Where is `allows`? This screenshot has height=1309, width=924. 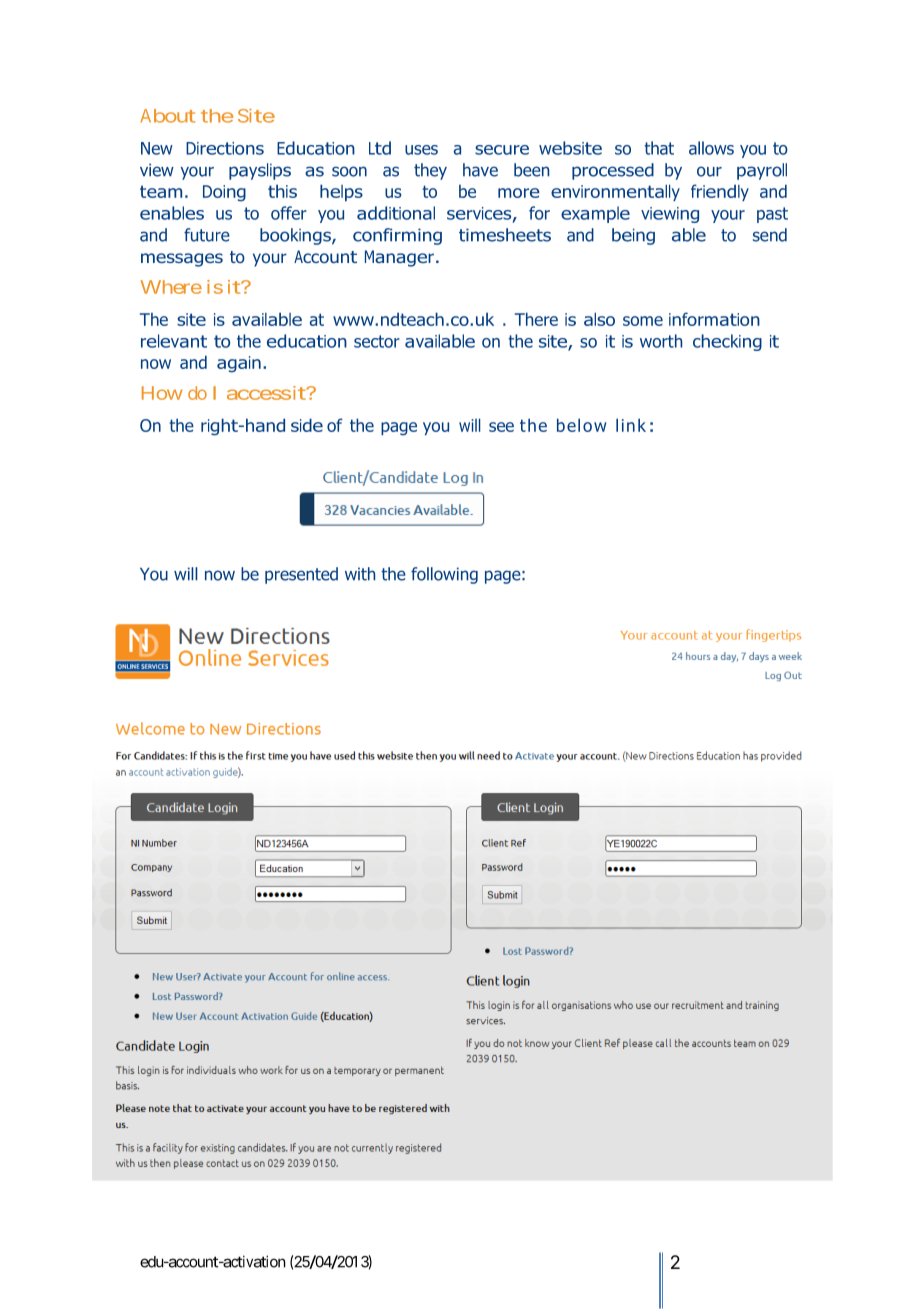
allows is located at coordinates (711, 148).
